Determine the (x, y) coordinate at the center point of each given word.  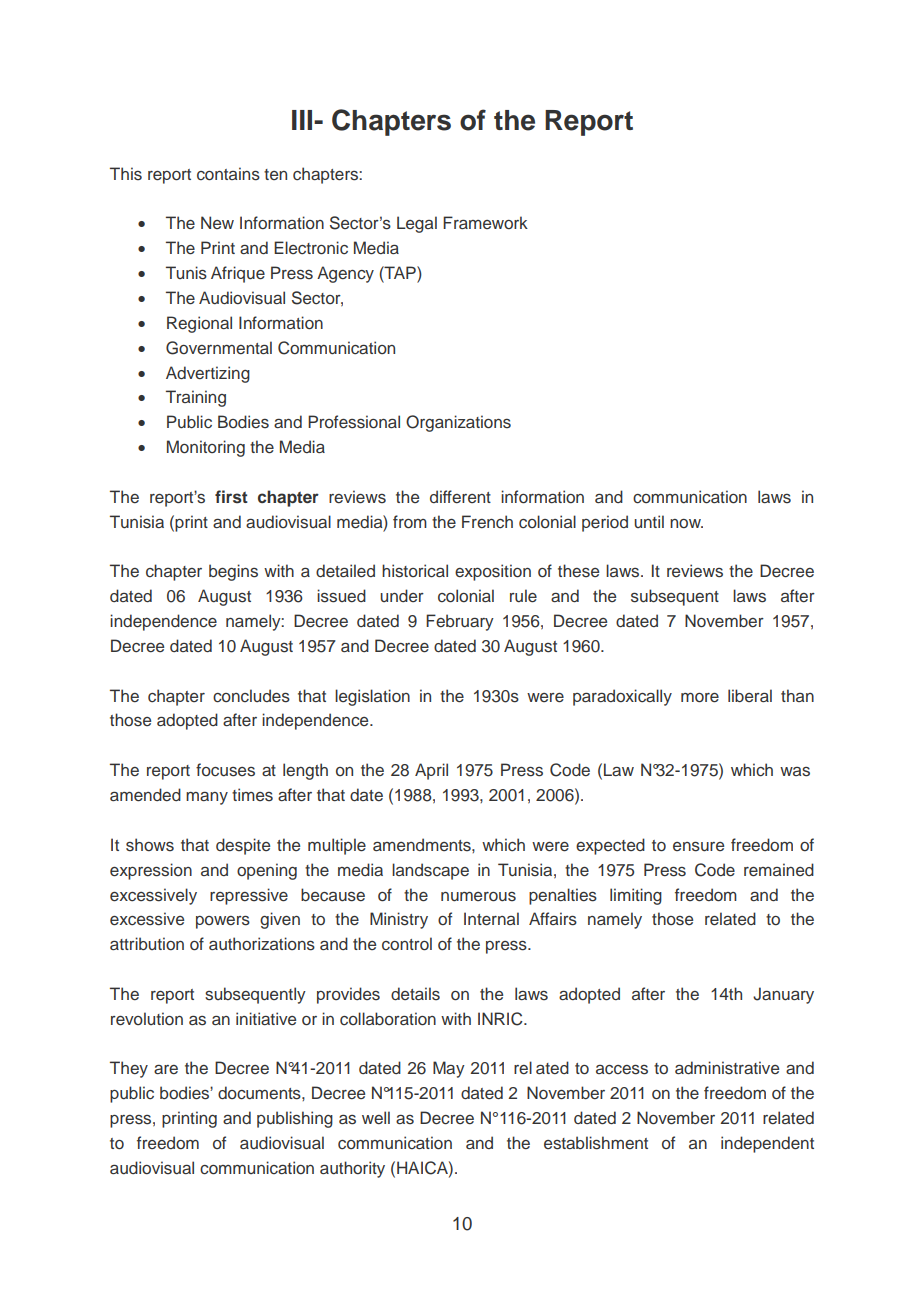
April (431, 771)
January (783, 995)
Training (196, 398)
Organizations (458, 423)
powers (223, 922)
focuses (225, 770)
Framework (485, 222)
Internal (491, 919)
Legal (417, 224)
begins (233, 572)
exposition (493, 572)
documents (260, 1093)
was (795, 772)
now (686, 523)
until (649, 521)
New (217, 222)
